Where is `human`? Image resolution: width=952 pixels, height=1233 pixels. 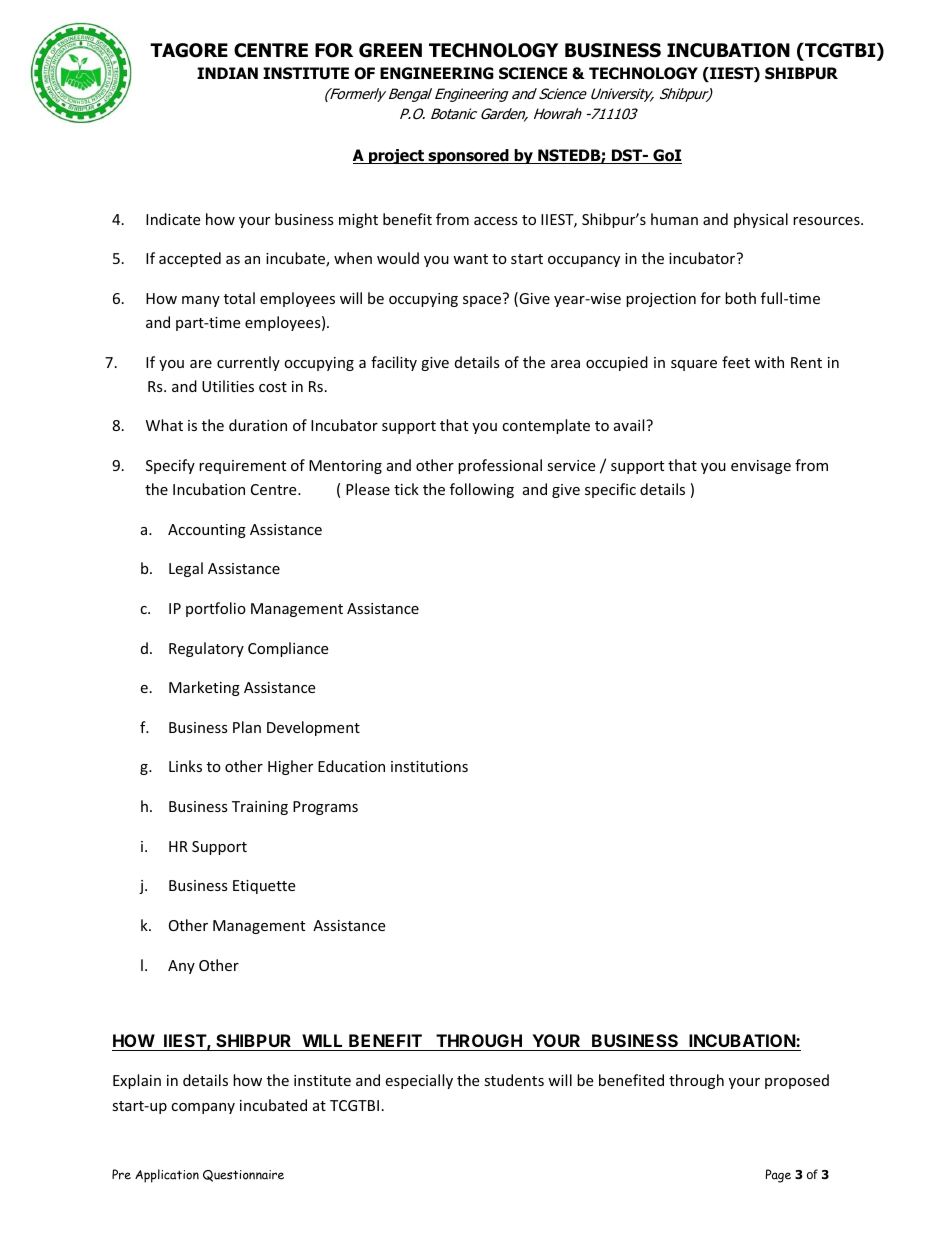
human is located at coordinates (674, 219).
